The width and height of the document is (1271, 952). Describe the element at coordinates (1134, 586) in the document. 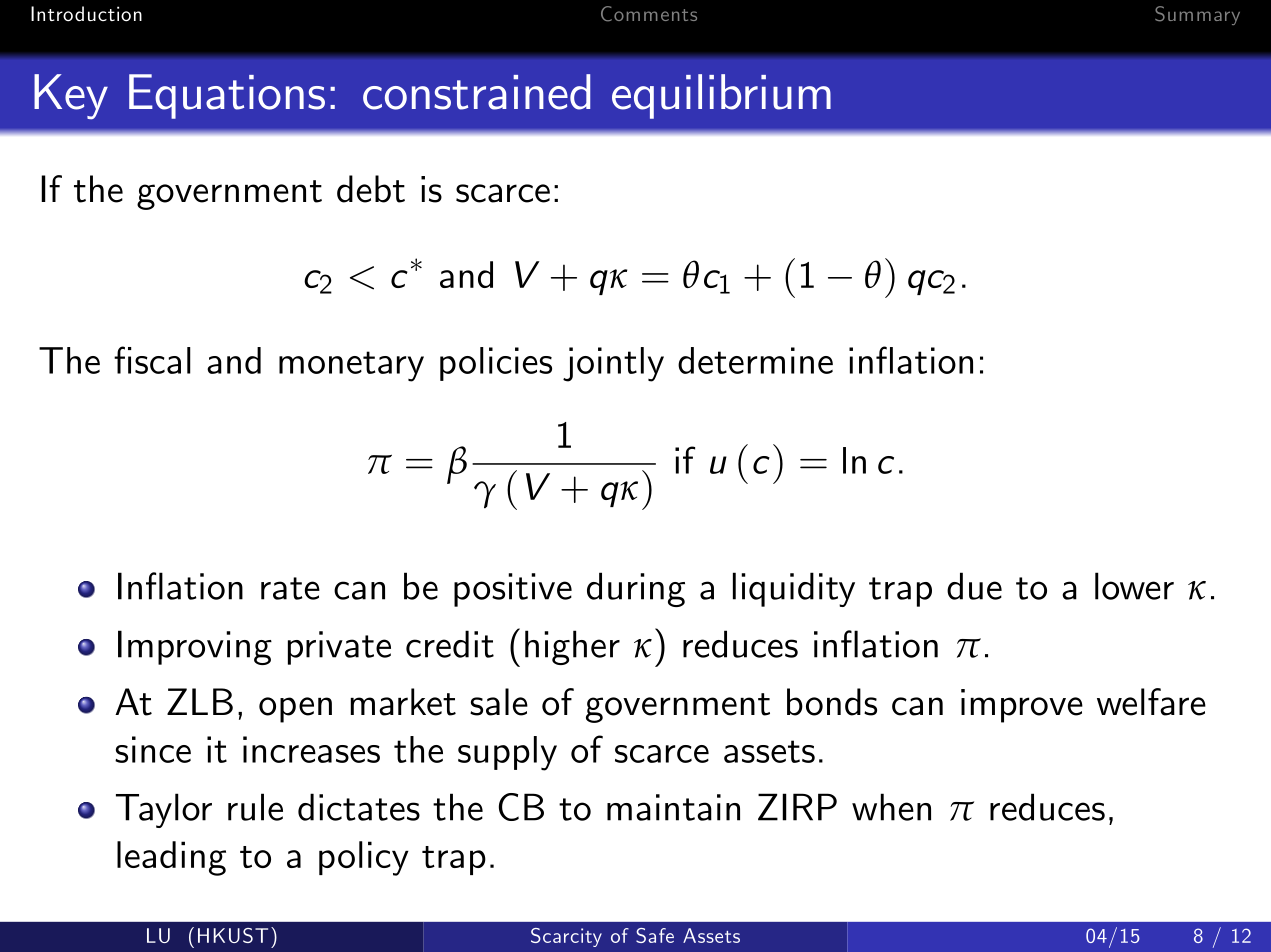

I see `lower` at that location.
